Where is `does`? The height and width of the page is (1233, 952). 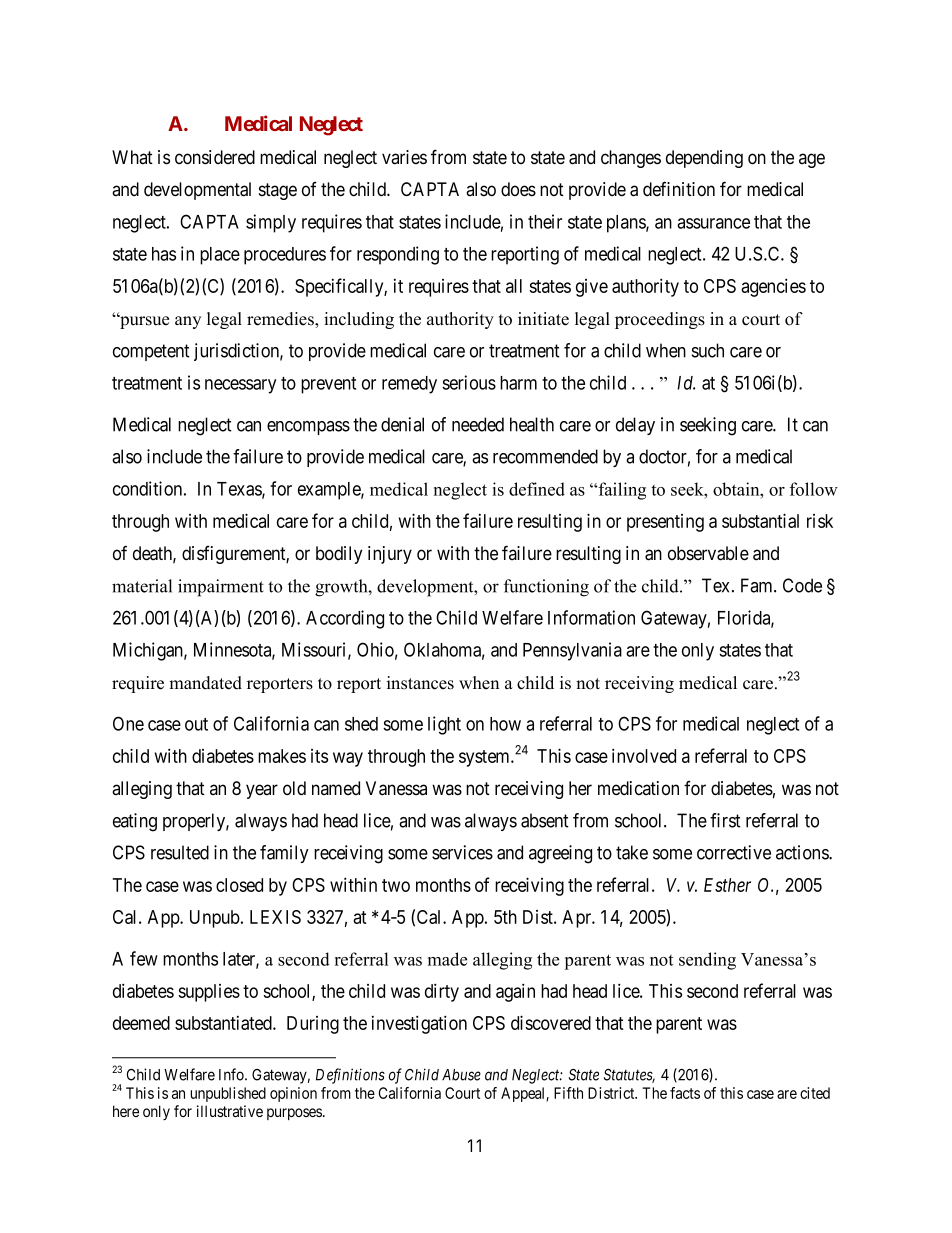 does is located at coordinates (518, 189).
